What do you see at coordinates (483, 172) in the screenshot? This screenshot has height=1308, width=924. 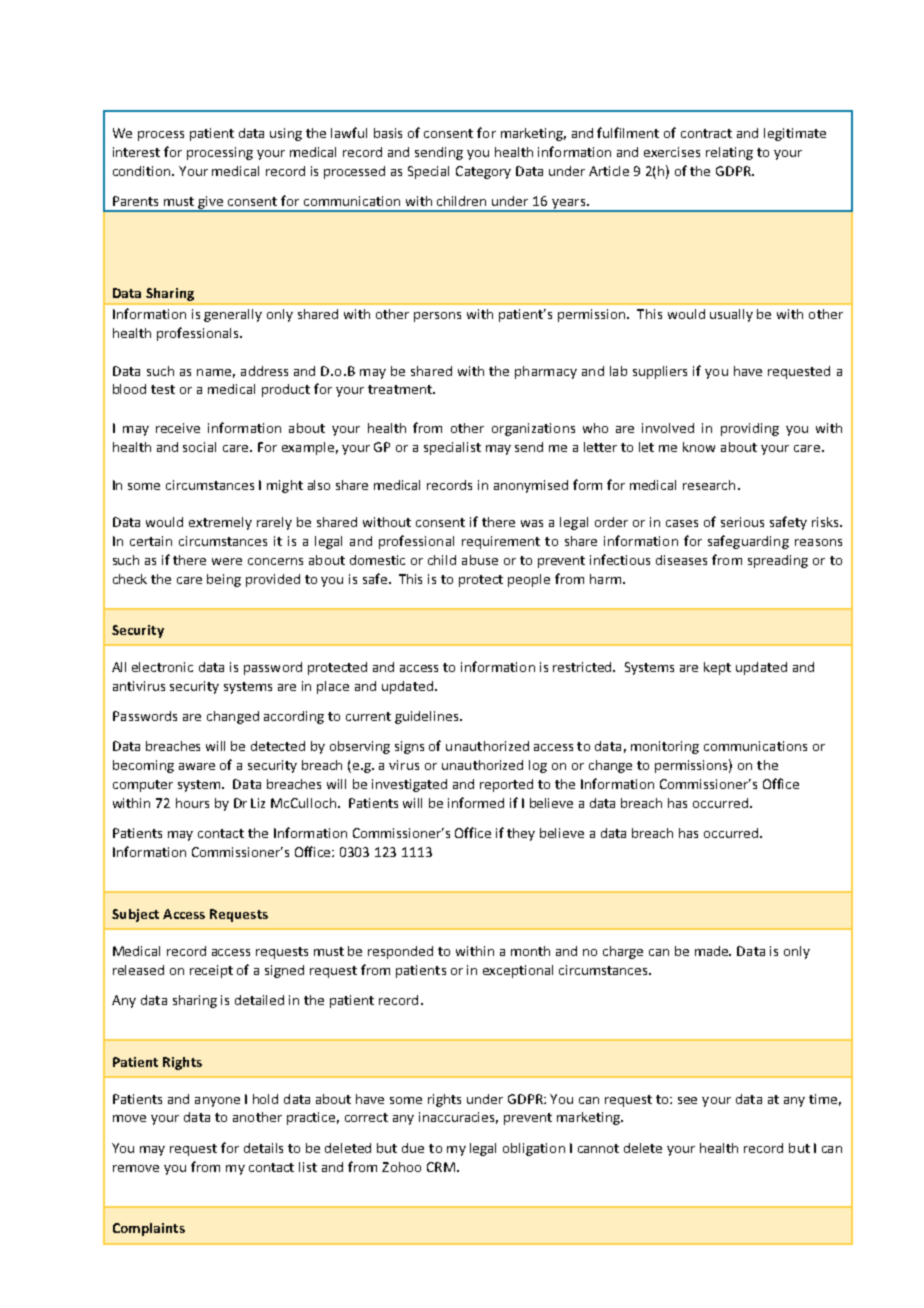 I see `Category` at bounding box center [483, 172].
